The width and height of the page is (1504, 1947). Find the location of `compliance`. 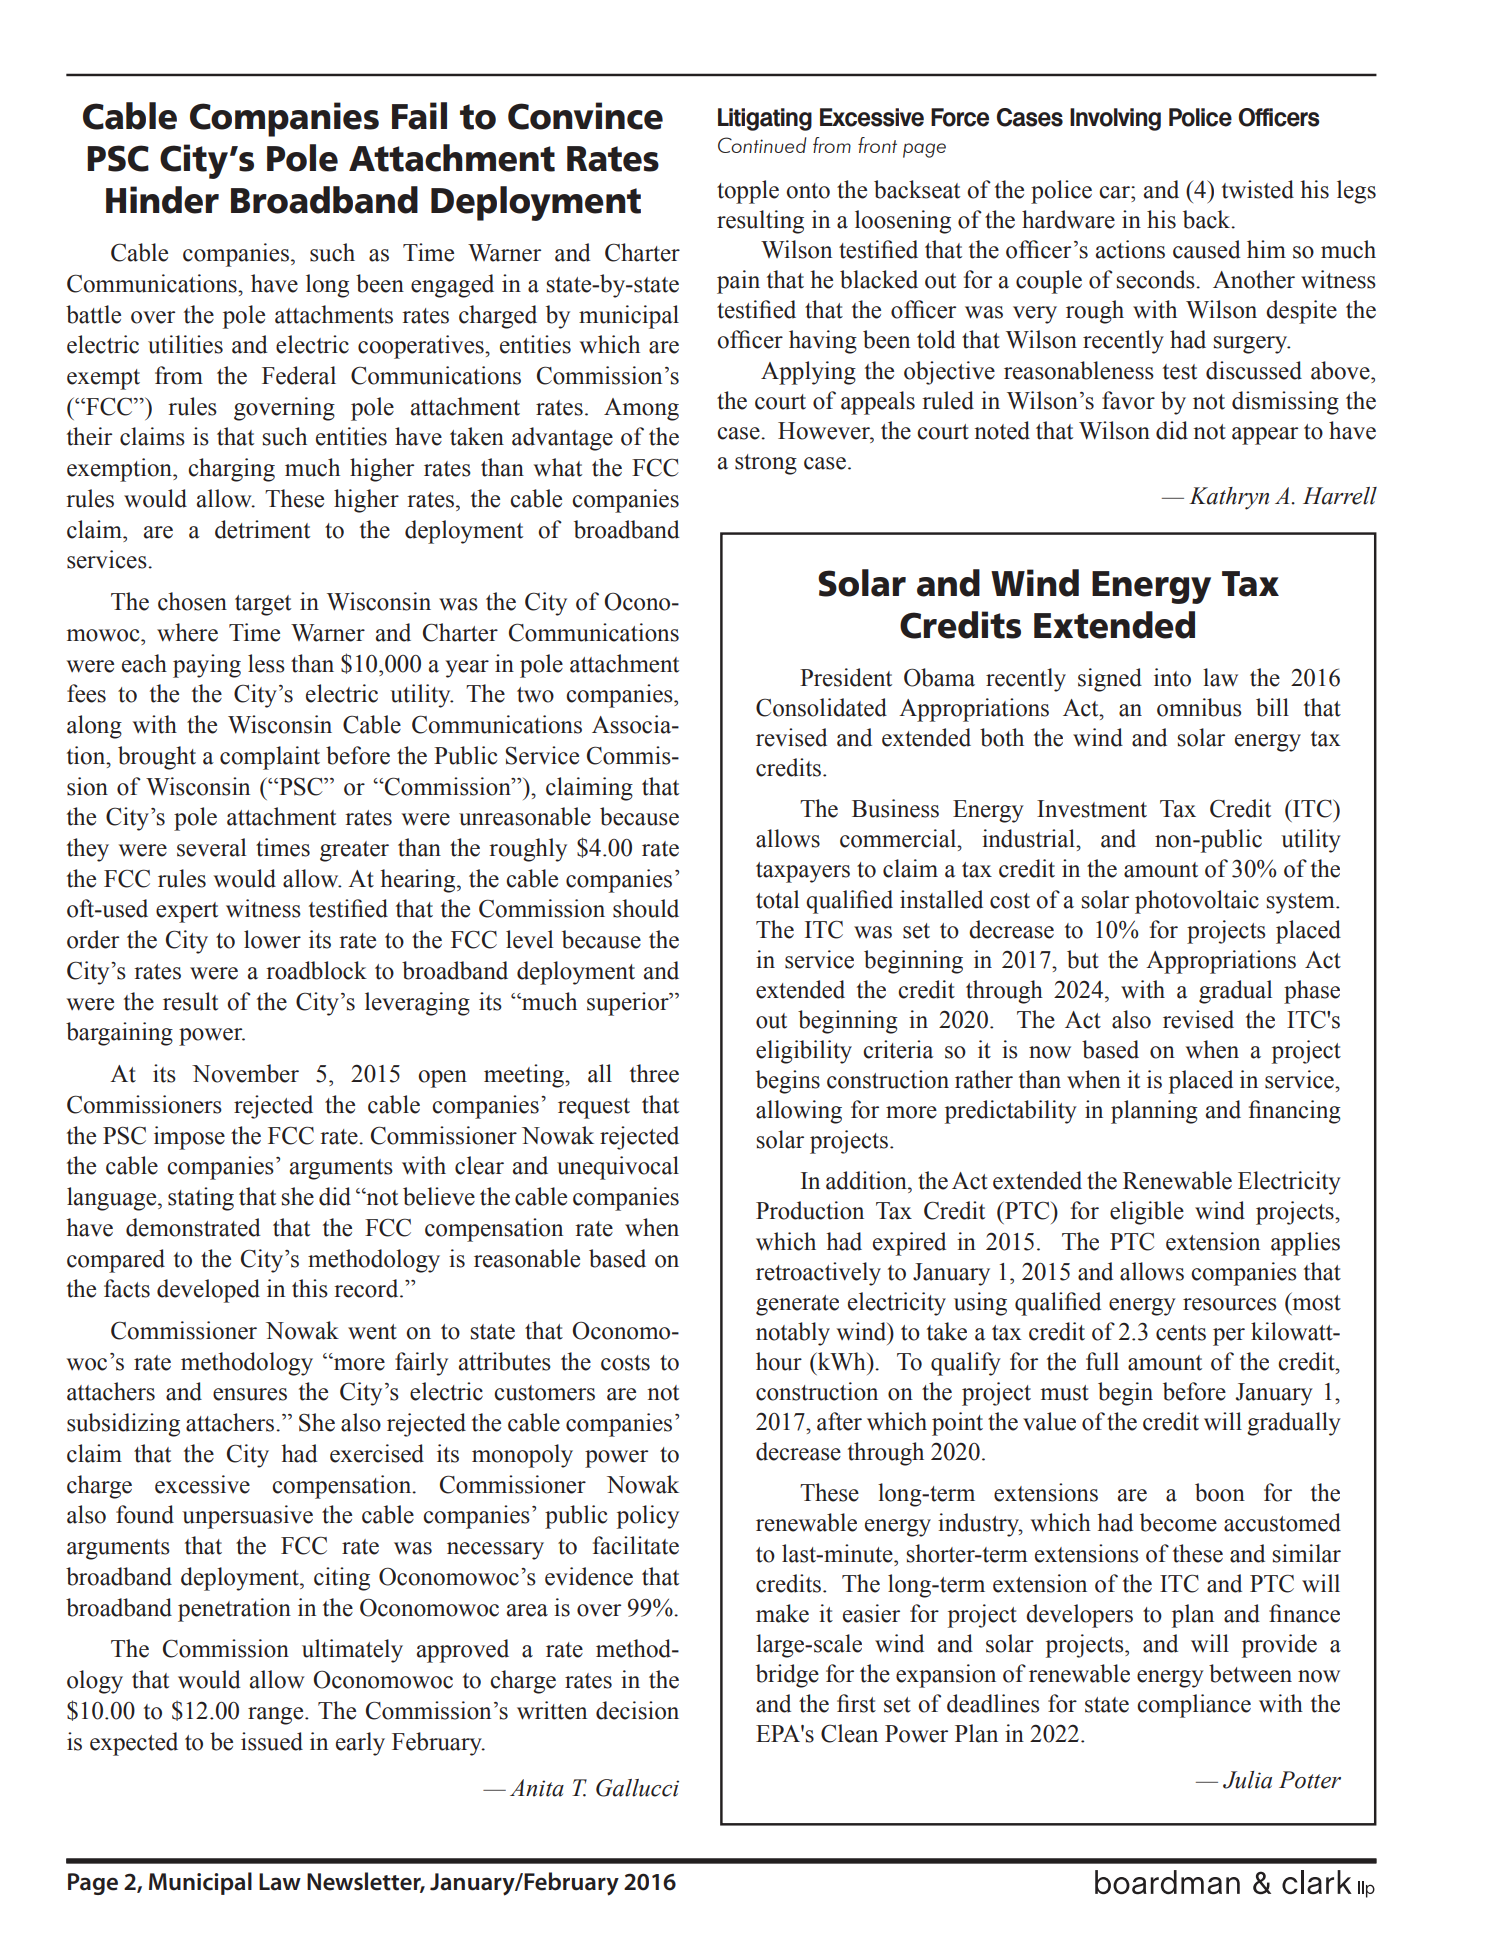

compliance is located at coordinates (1194, 1706).
